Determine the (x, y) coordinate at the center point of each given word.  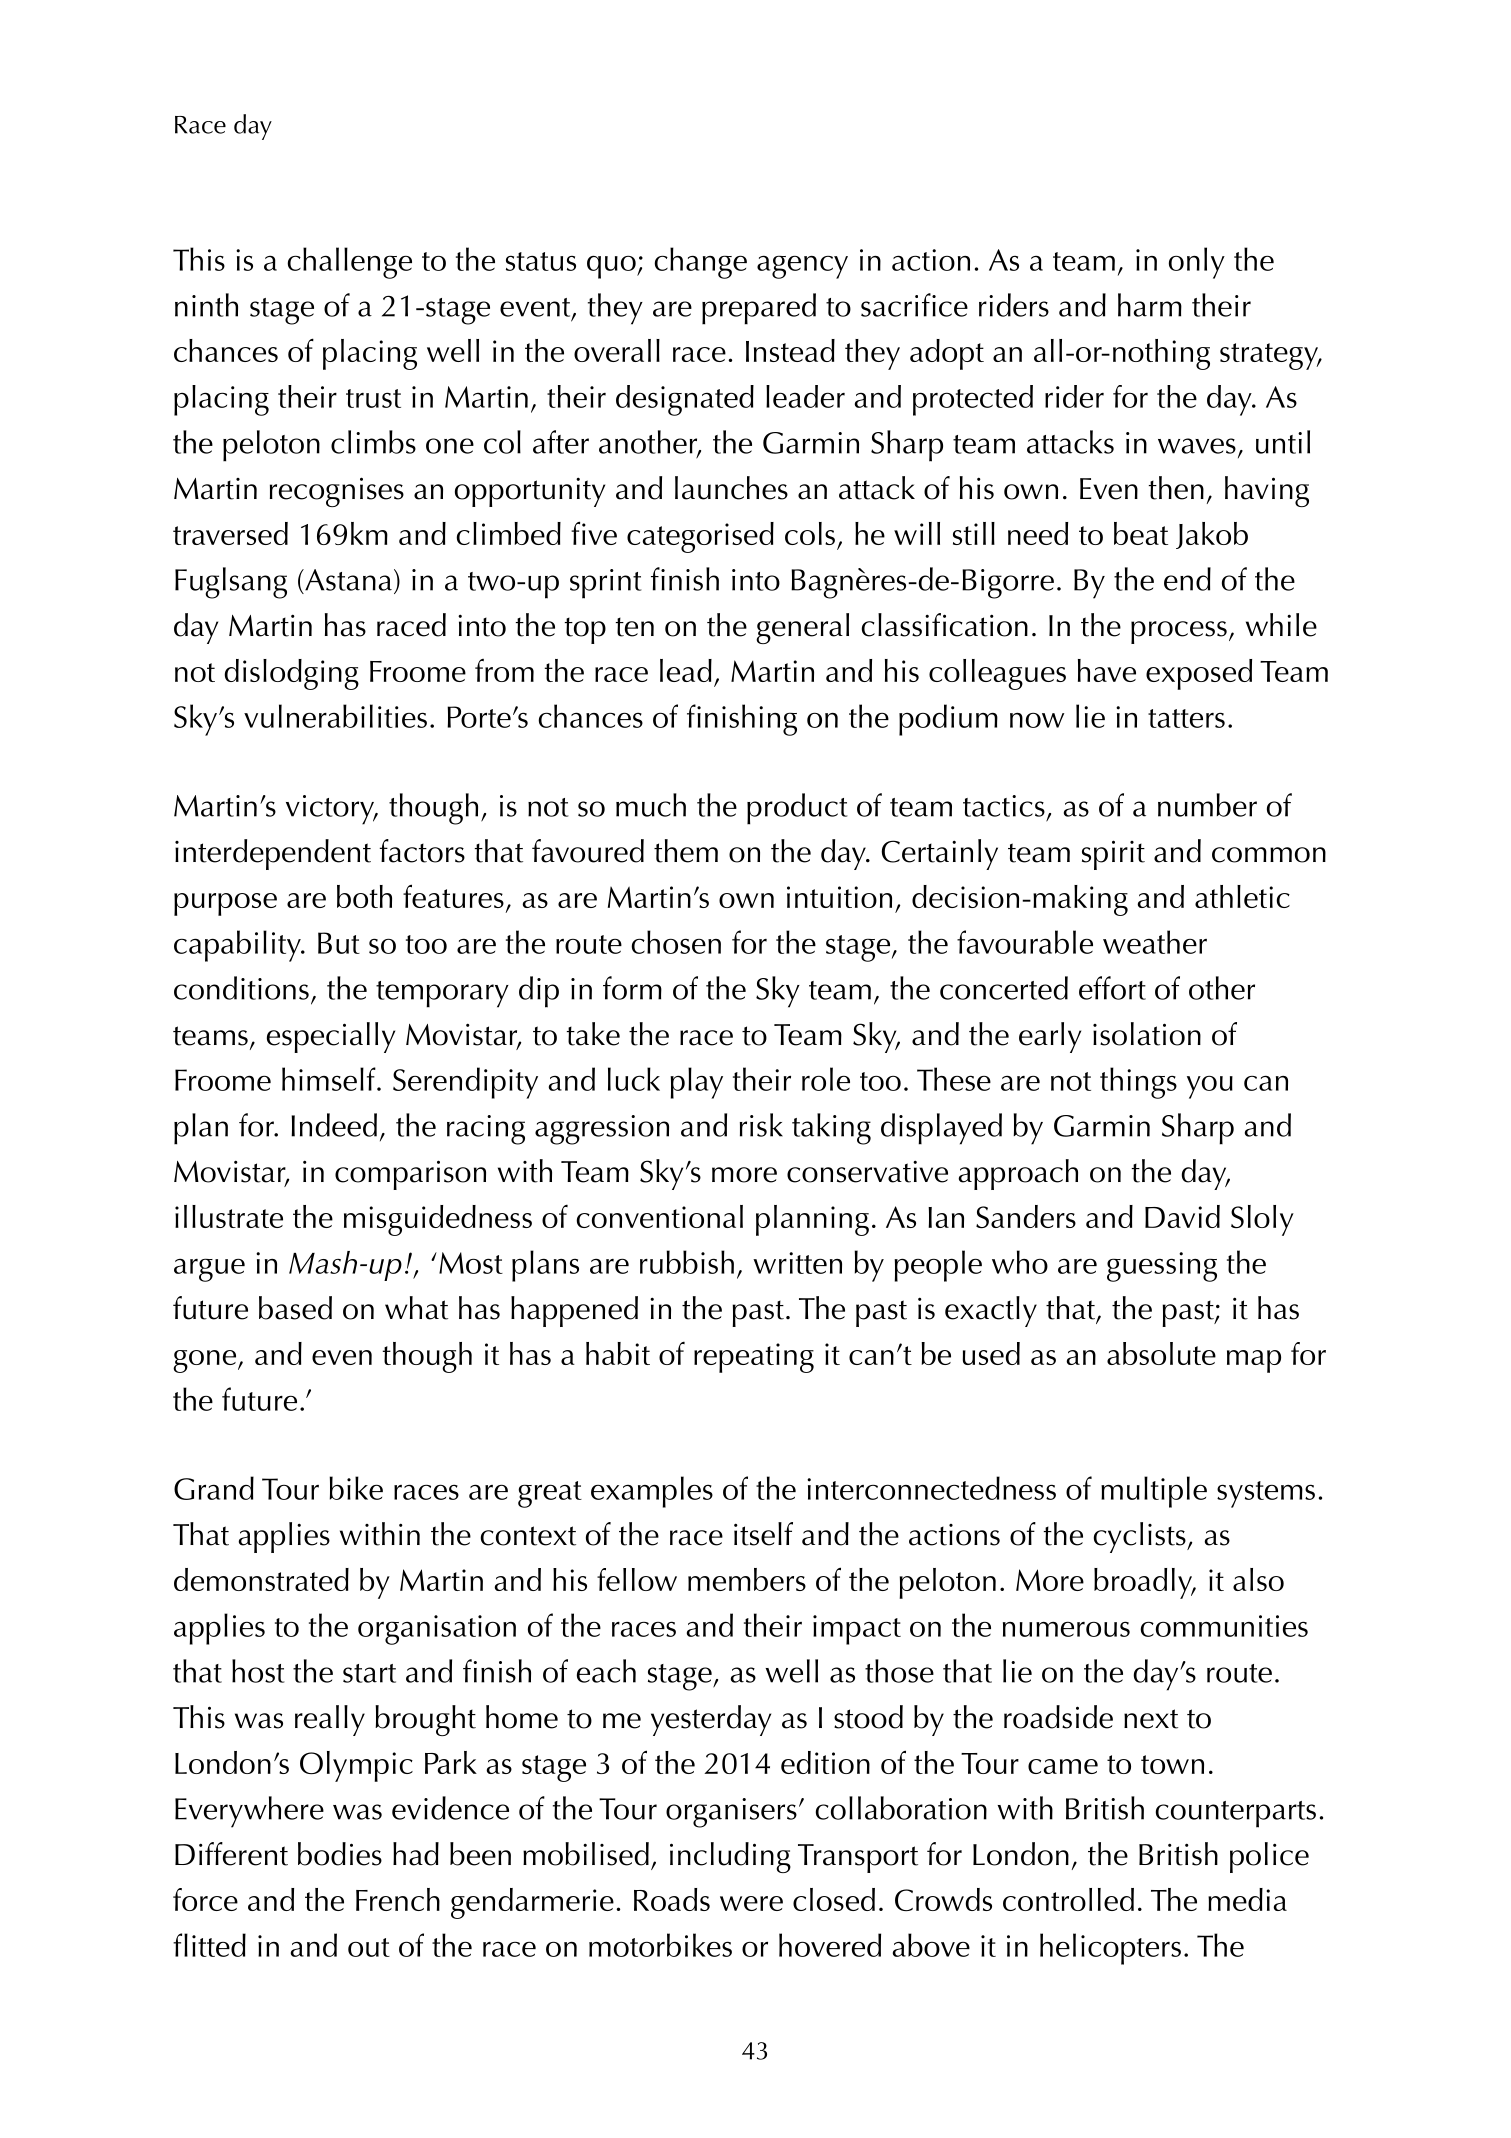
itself (763, 1534)
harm (1150, 305)
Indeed (334, 1125)
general (802, 628)
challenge (349, 263)
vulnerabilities (335, 716)
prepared (759, 309)
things (1138, 1083)
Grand (214, 1488)
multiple (1154, 1492)
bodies (340, 1854)
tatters (1186, 718)
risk (761, 1125)
